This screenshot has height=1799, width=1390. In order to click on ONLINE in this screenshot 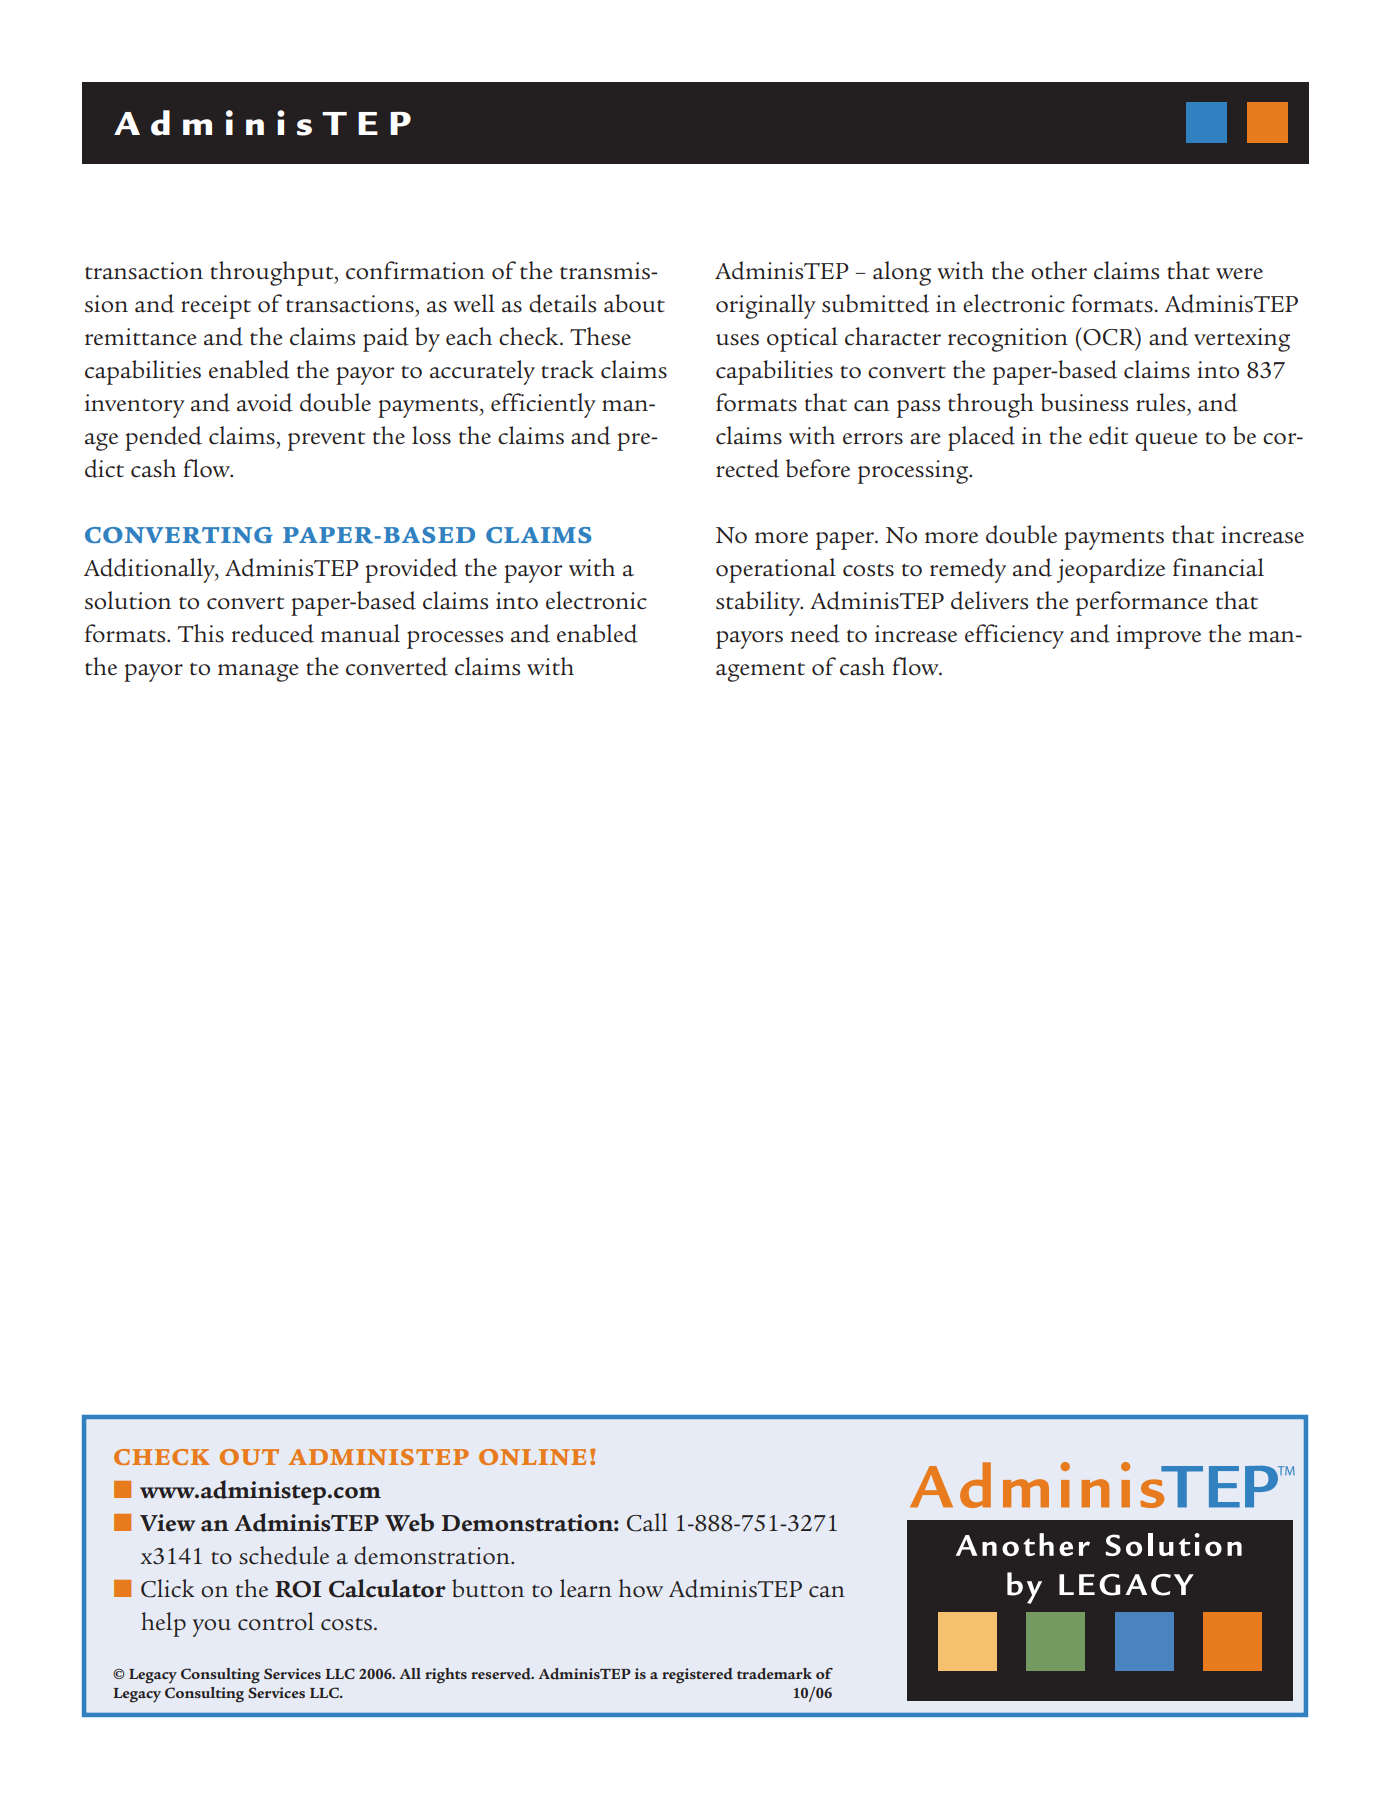, I will do `click(532, 1457)`.
